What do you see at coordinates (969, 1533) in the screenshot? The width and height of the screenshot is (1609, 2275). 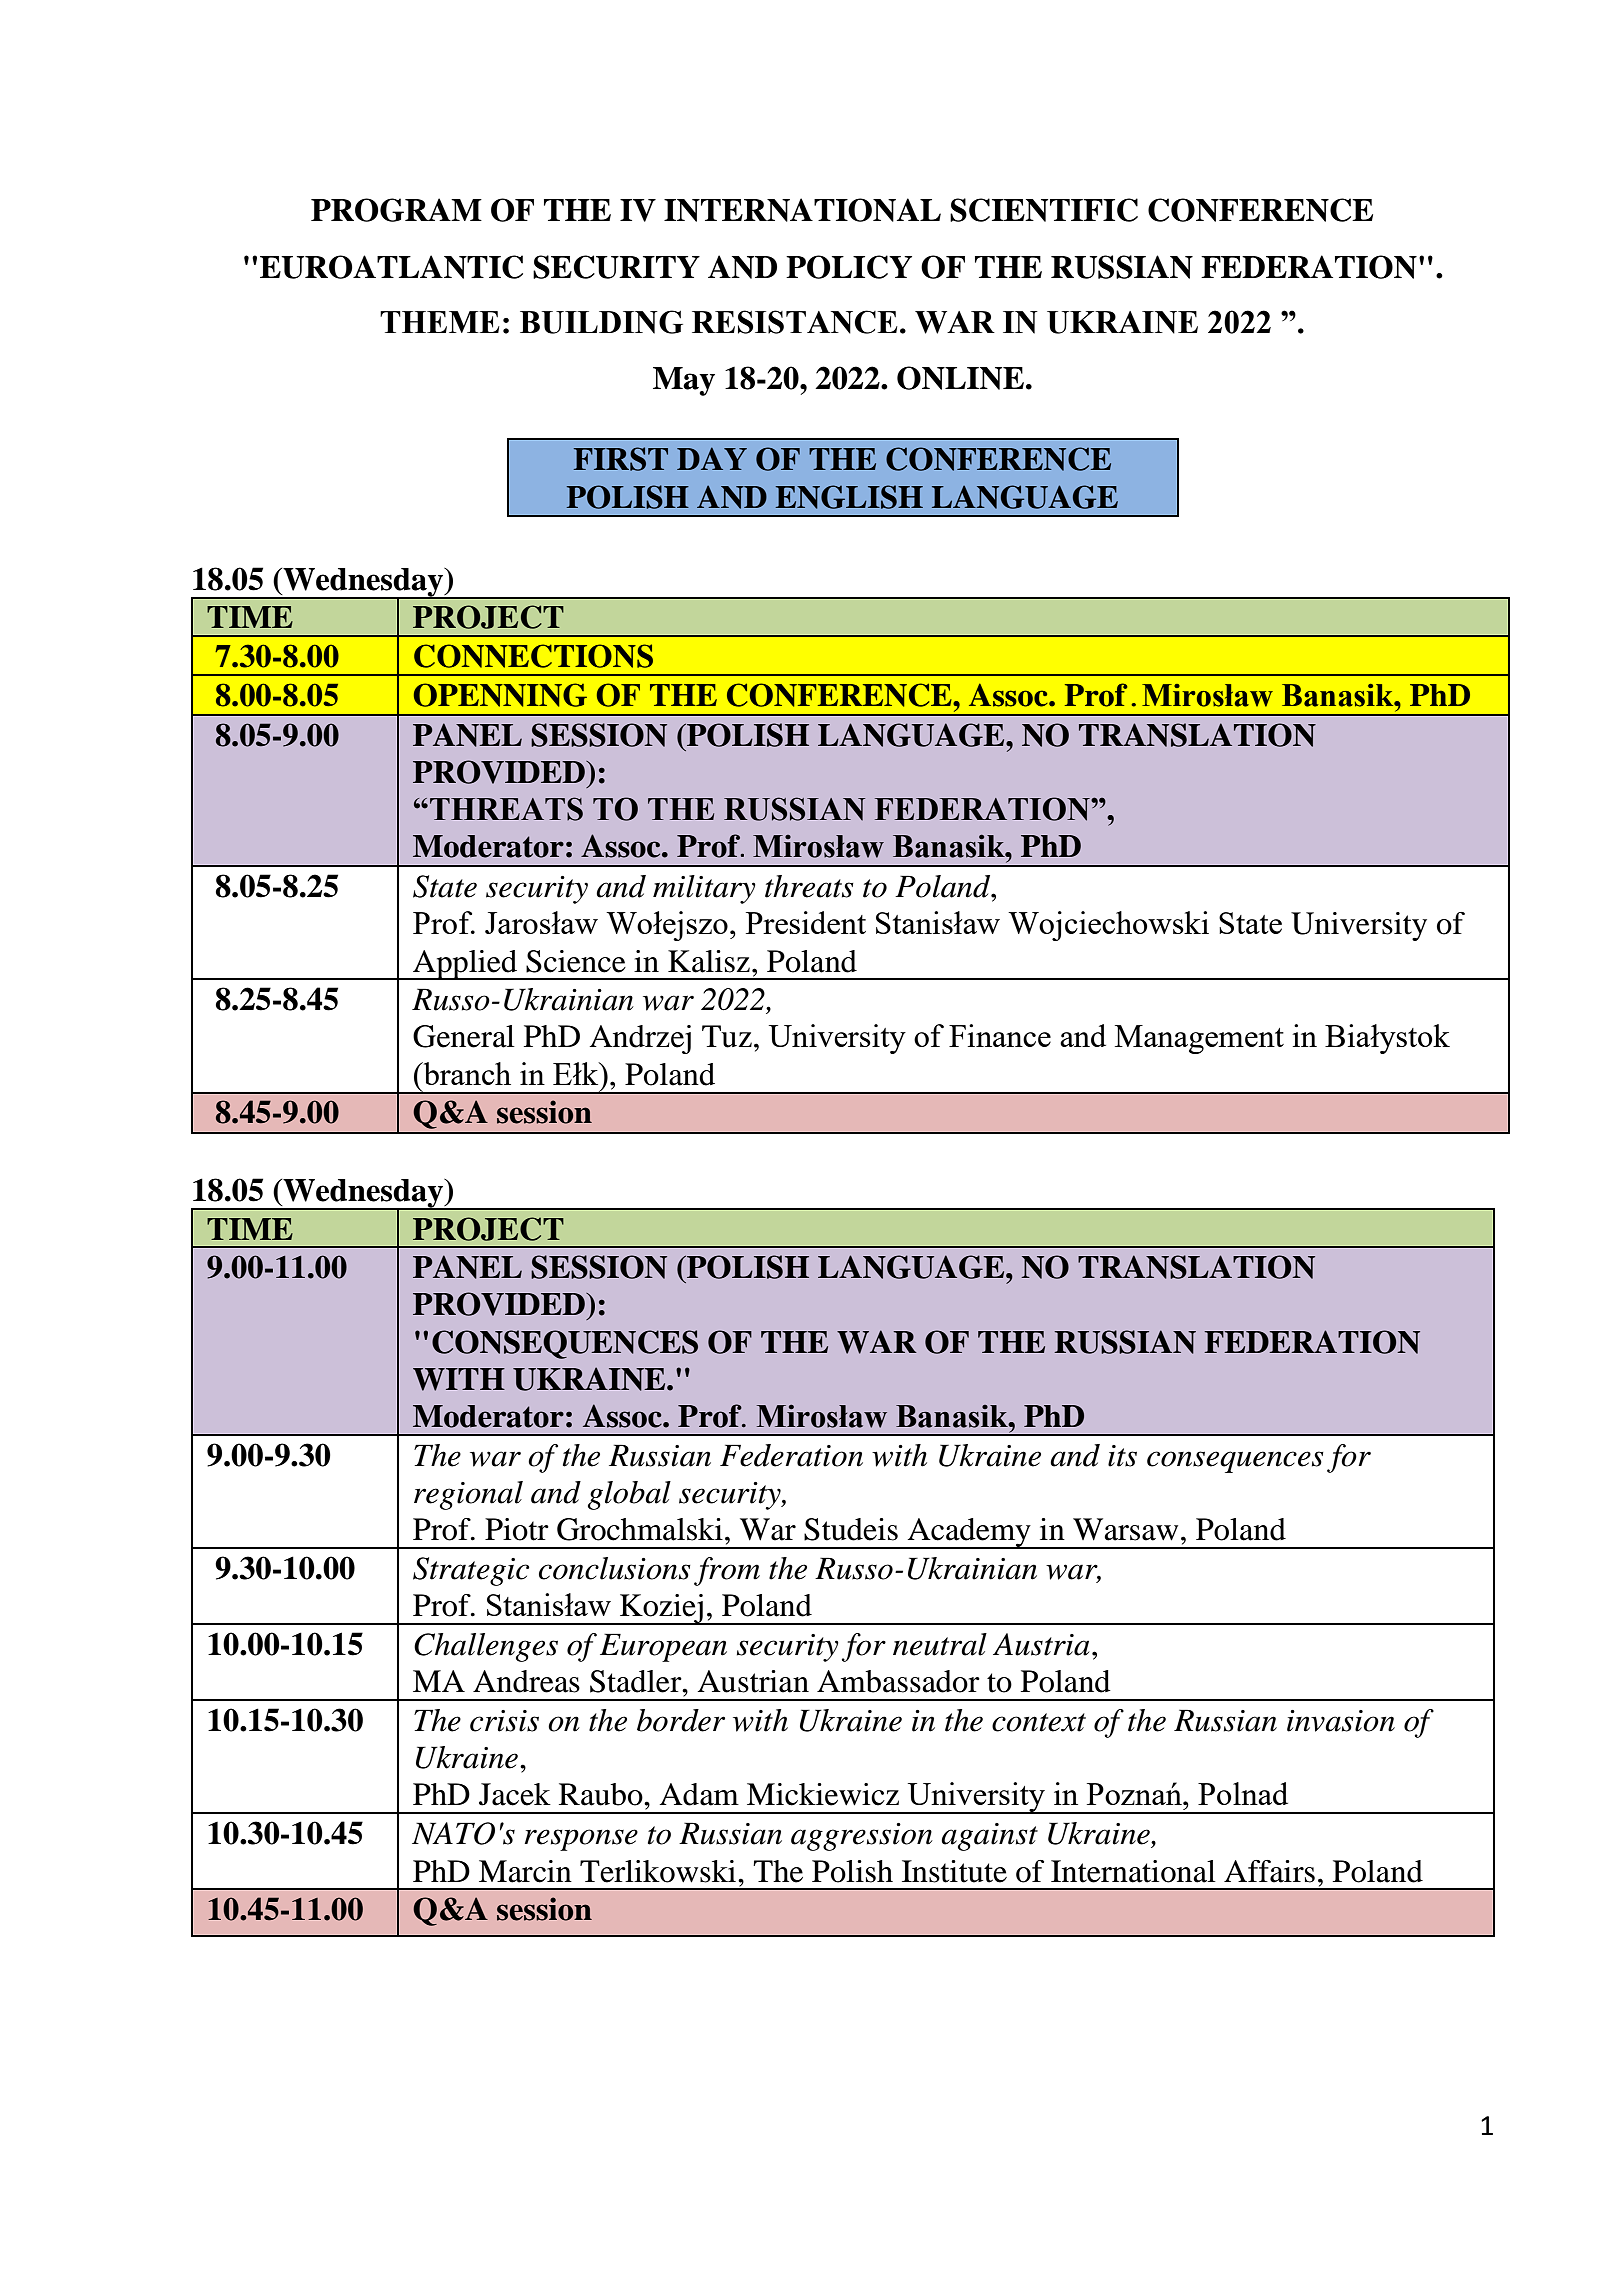 I see `Academy` at bounding box center [969, 1533].
